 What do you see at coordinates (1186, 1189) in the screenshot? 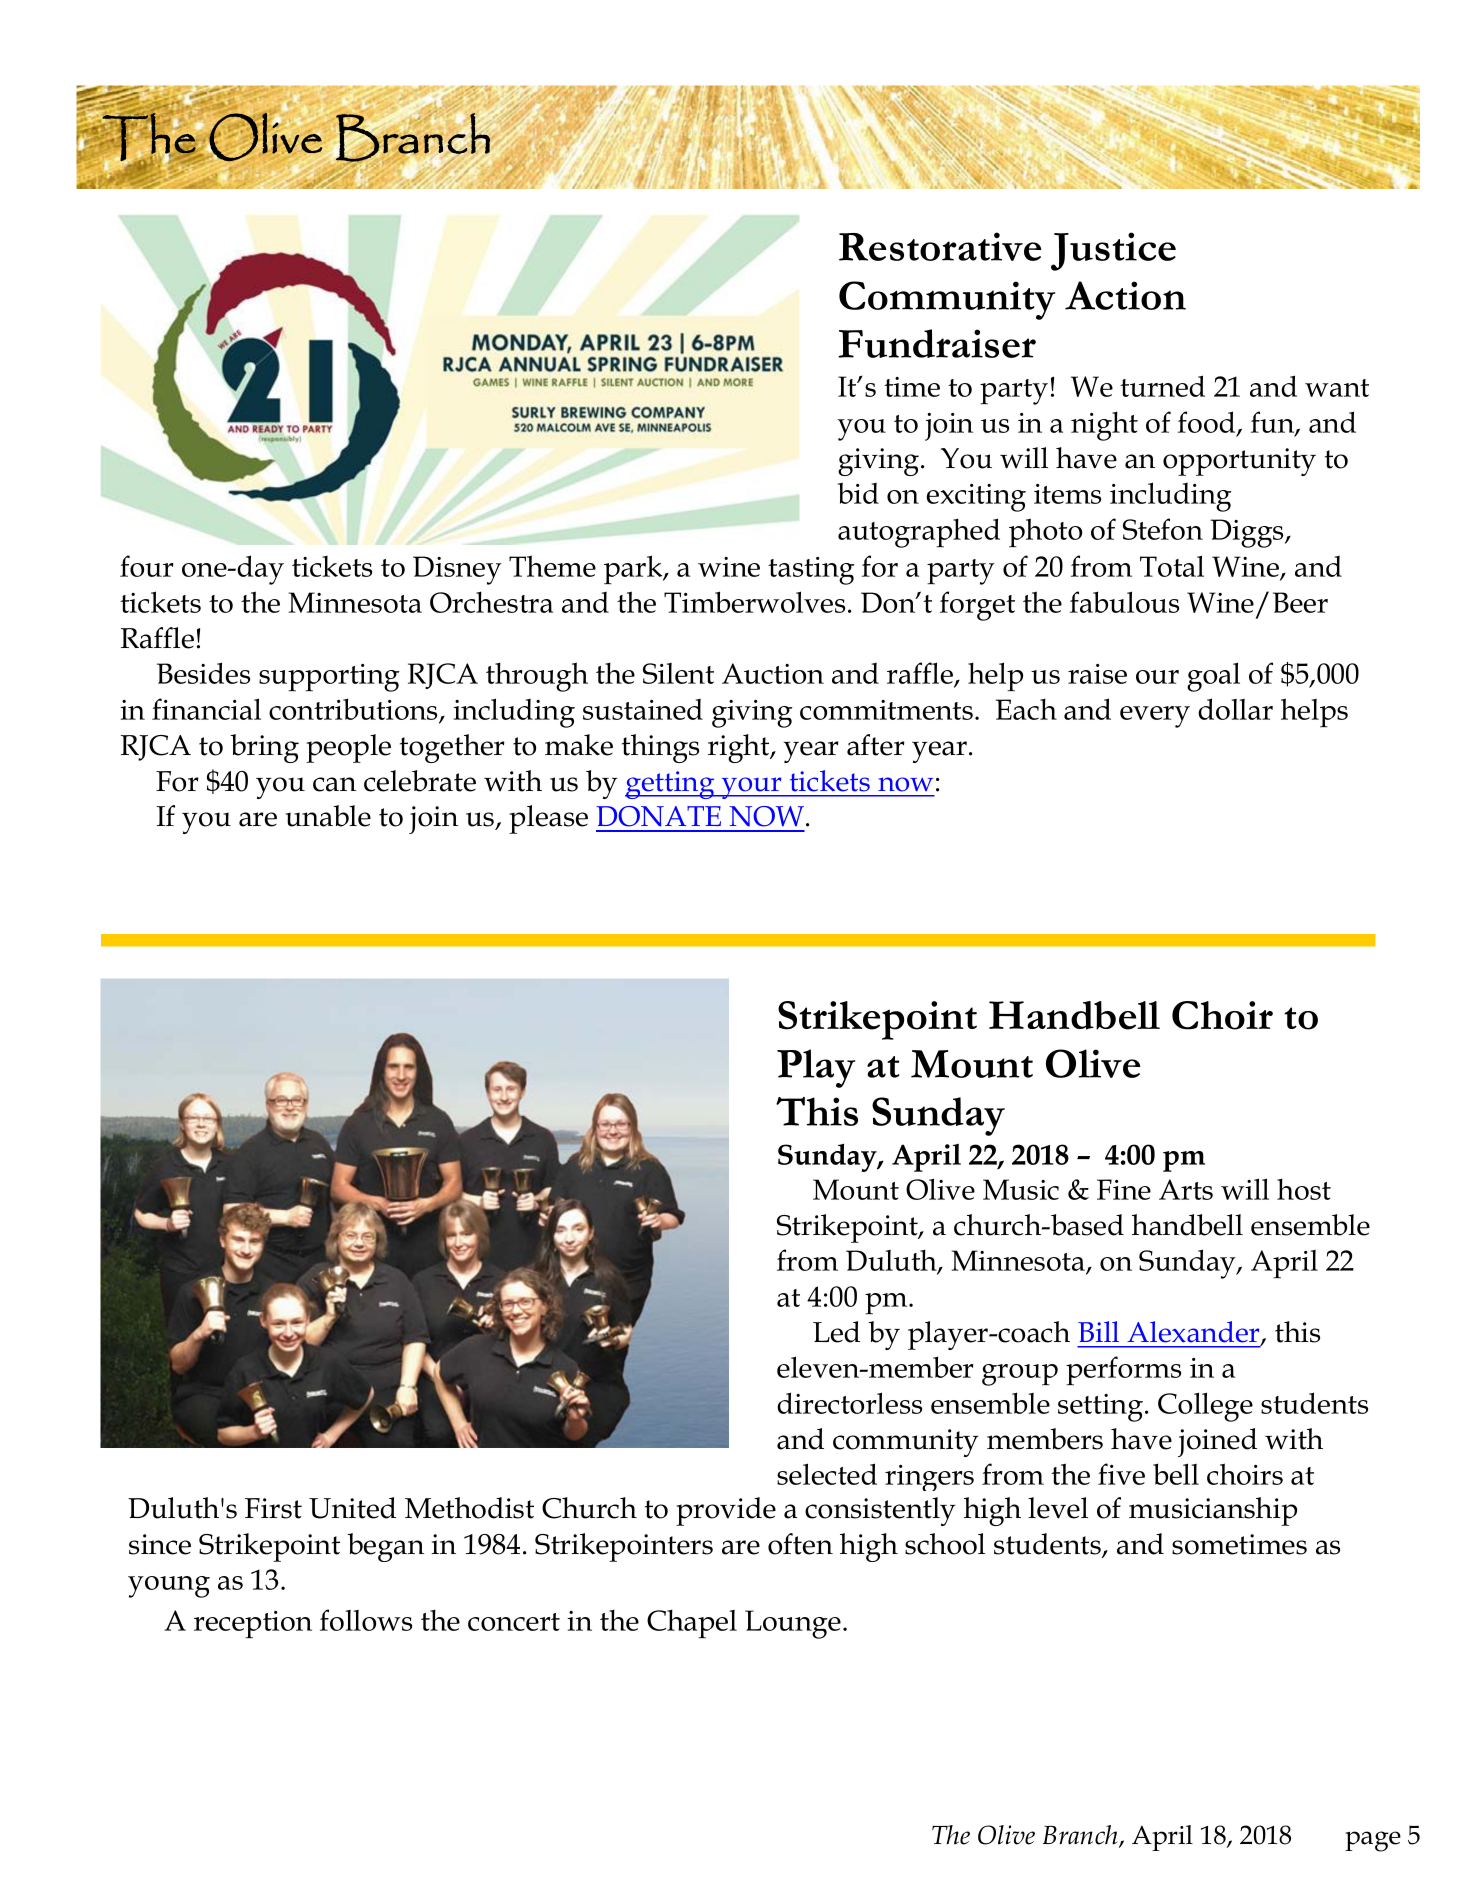
I see `Arts` at bounding box center [1186, 1189].
